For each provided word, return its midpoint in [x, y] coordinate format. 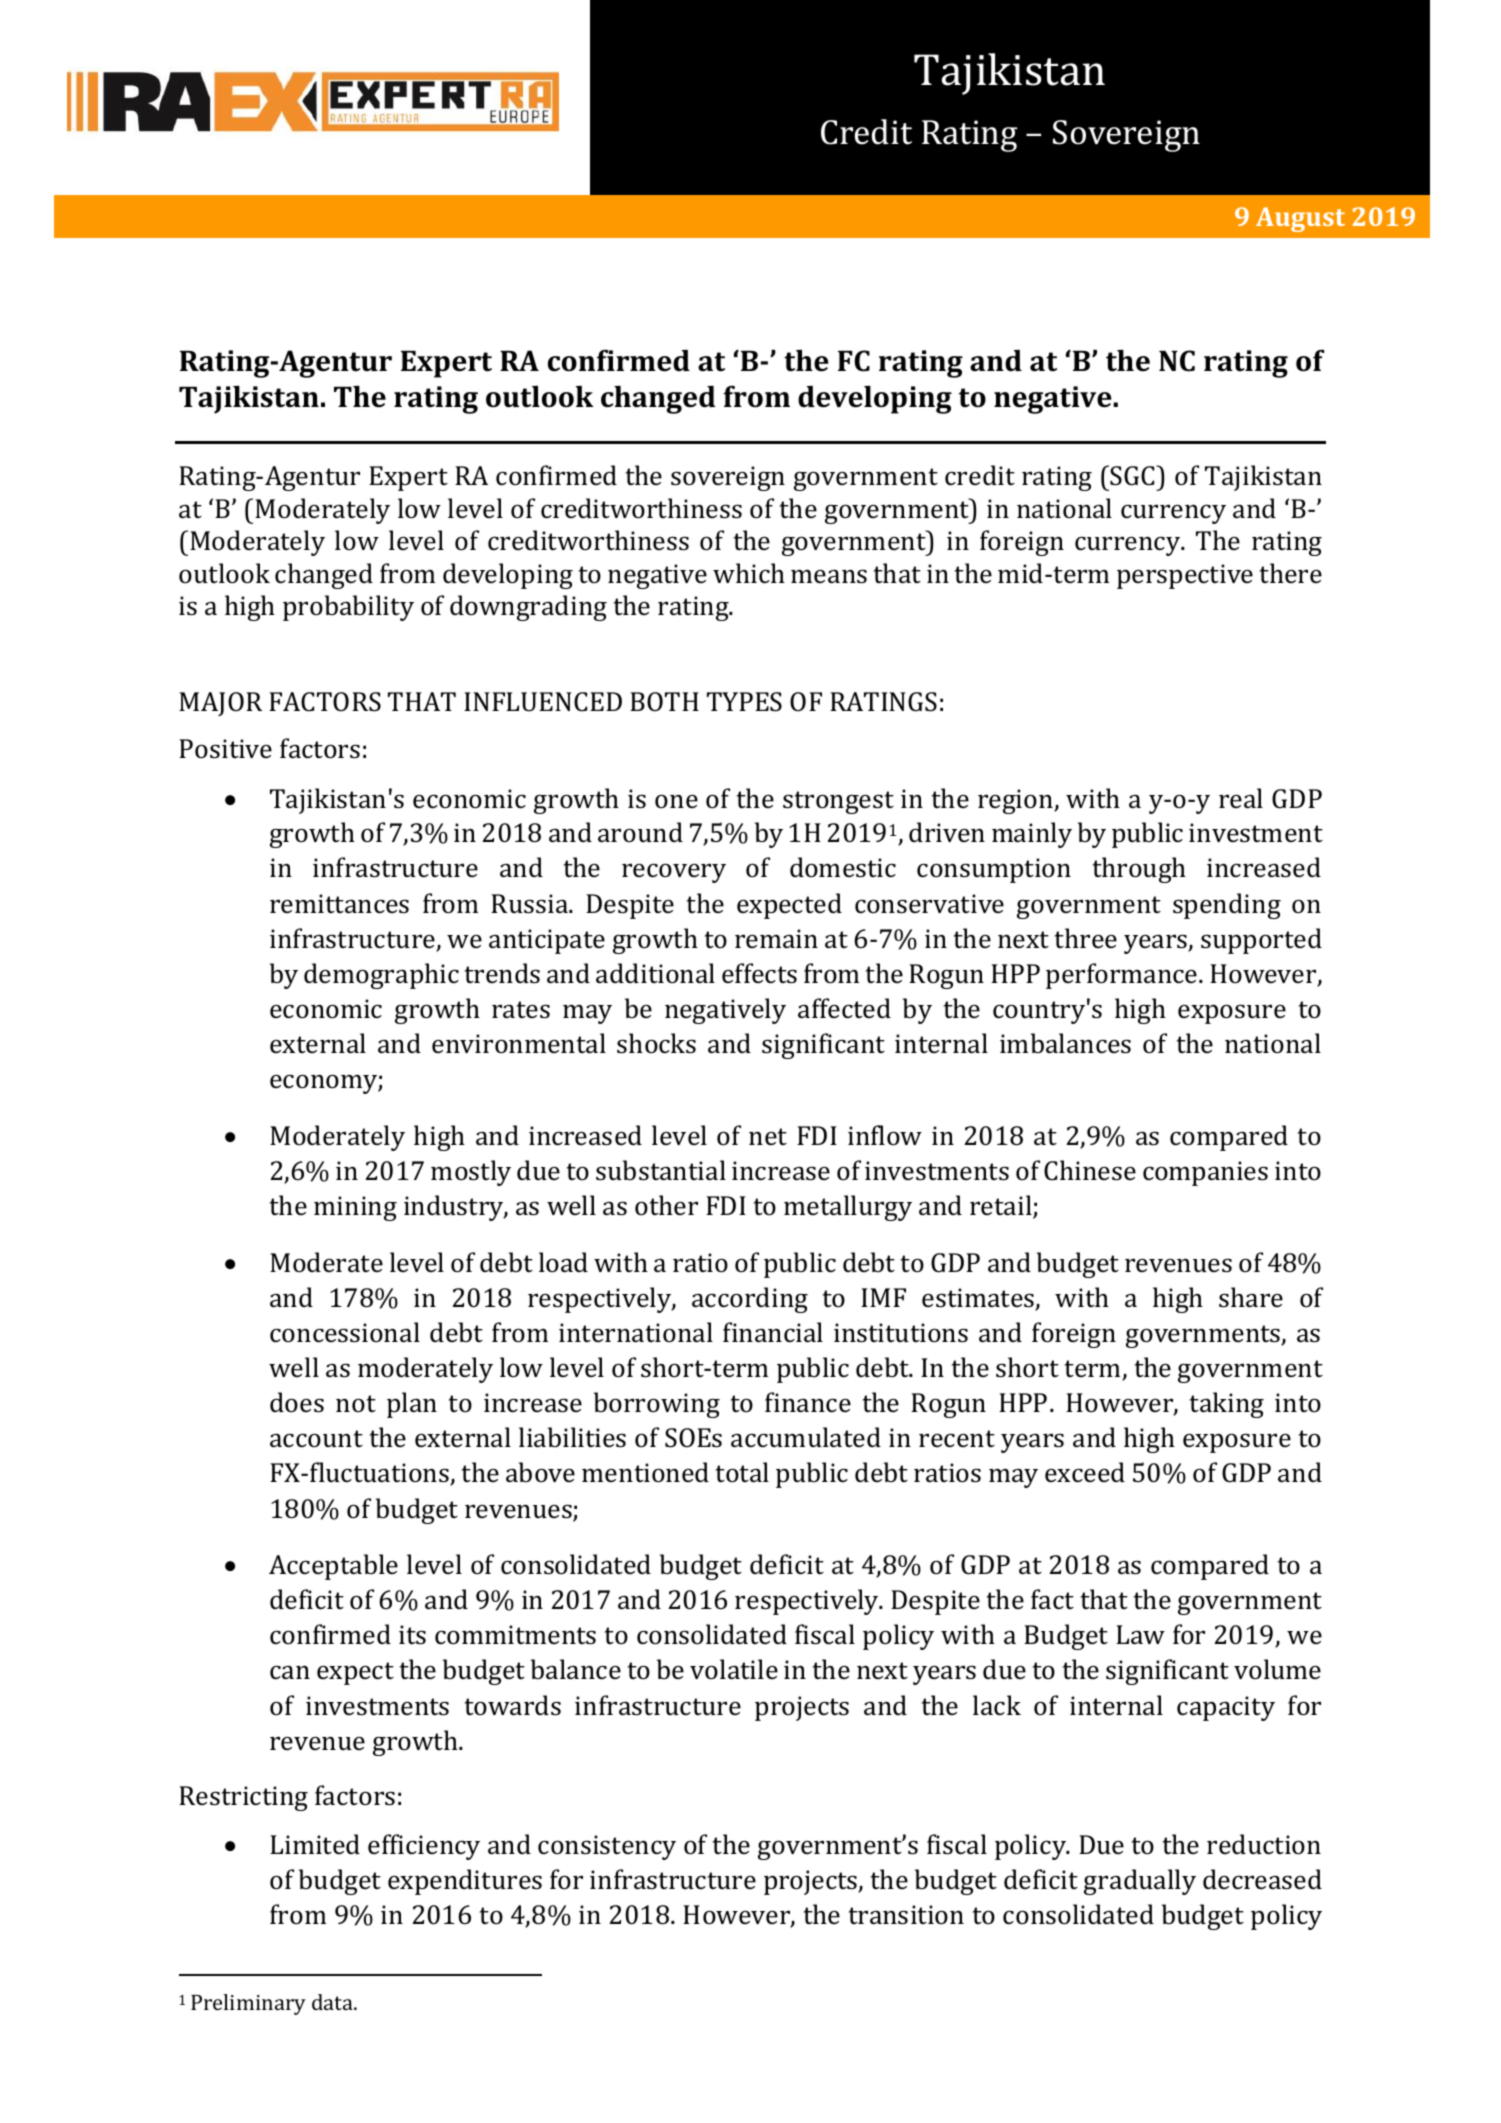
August [1300, 219]
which [749, 573]
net [768, 1136]
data [333, 2002]
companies [1205, 1173]
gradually [1140, 1882]
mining [355, 1208]
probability [348, 608]
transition [906, 1915]
